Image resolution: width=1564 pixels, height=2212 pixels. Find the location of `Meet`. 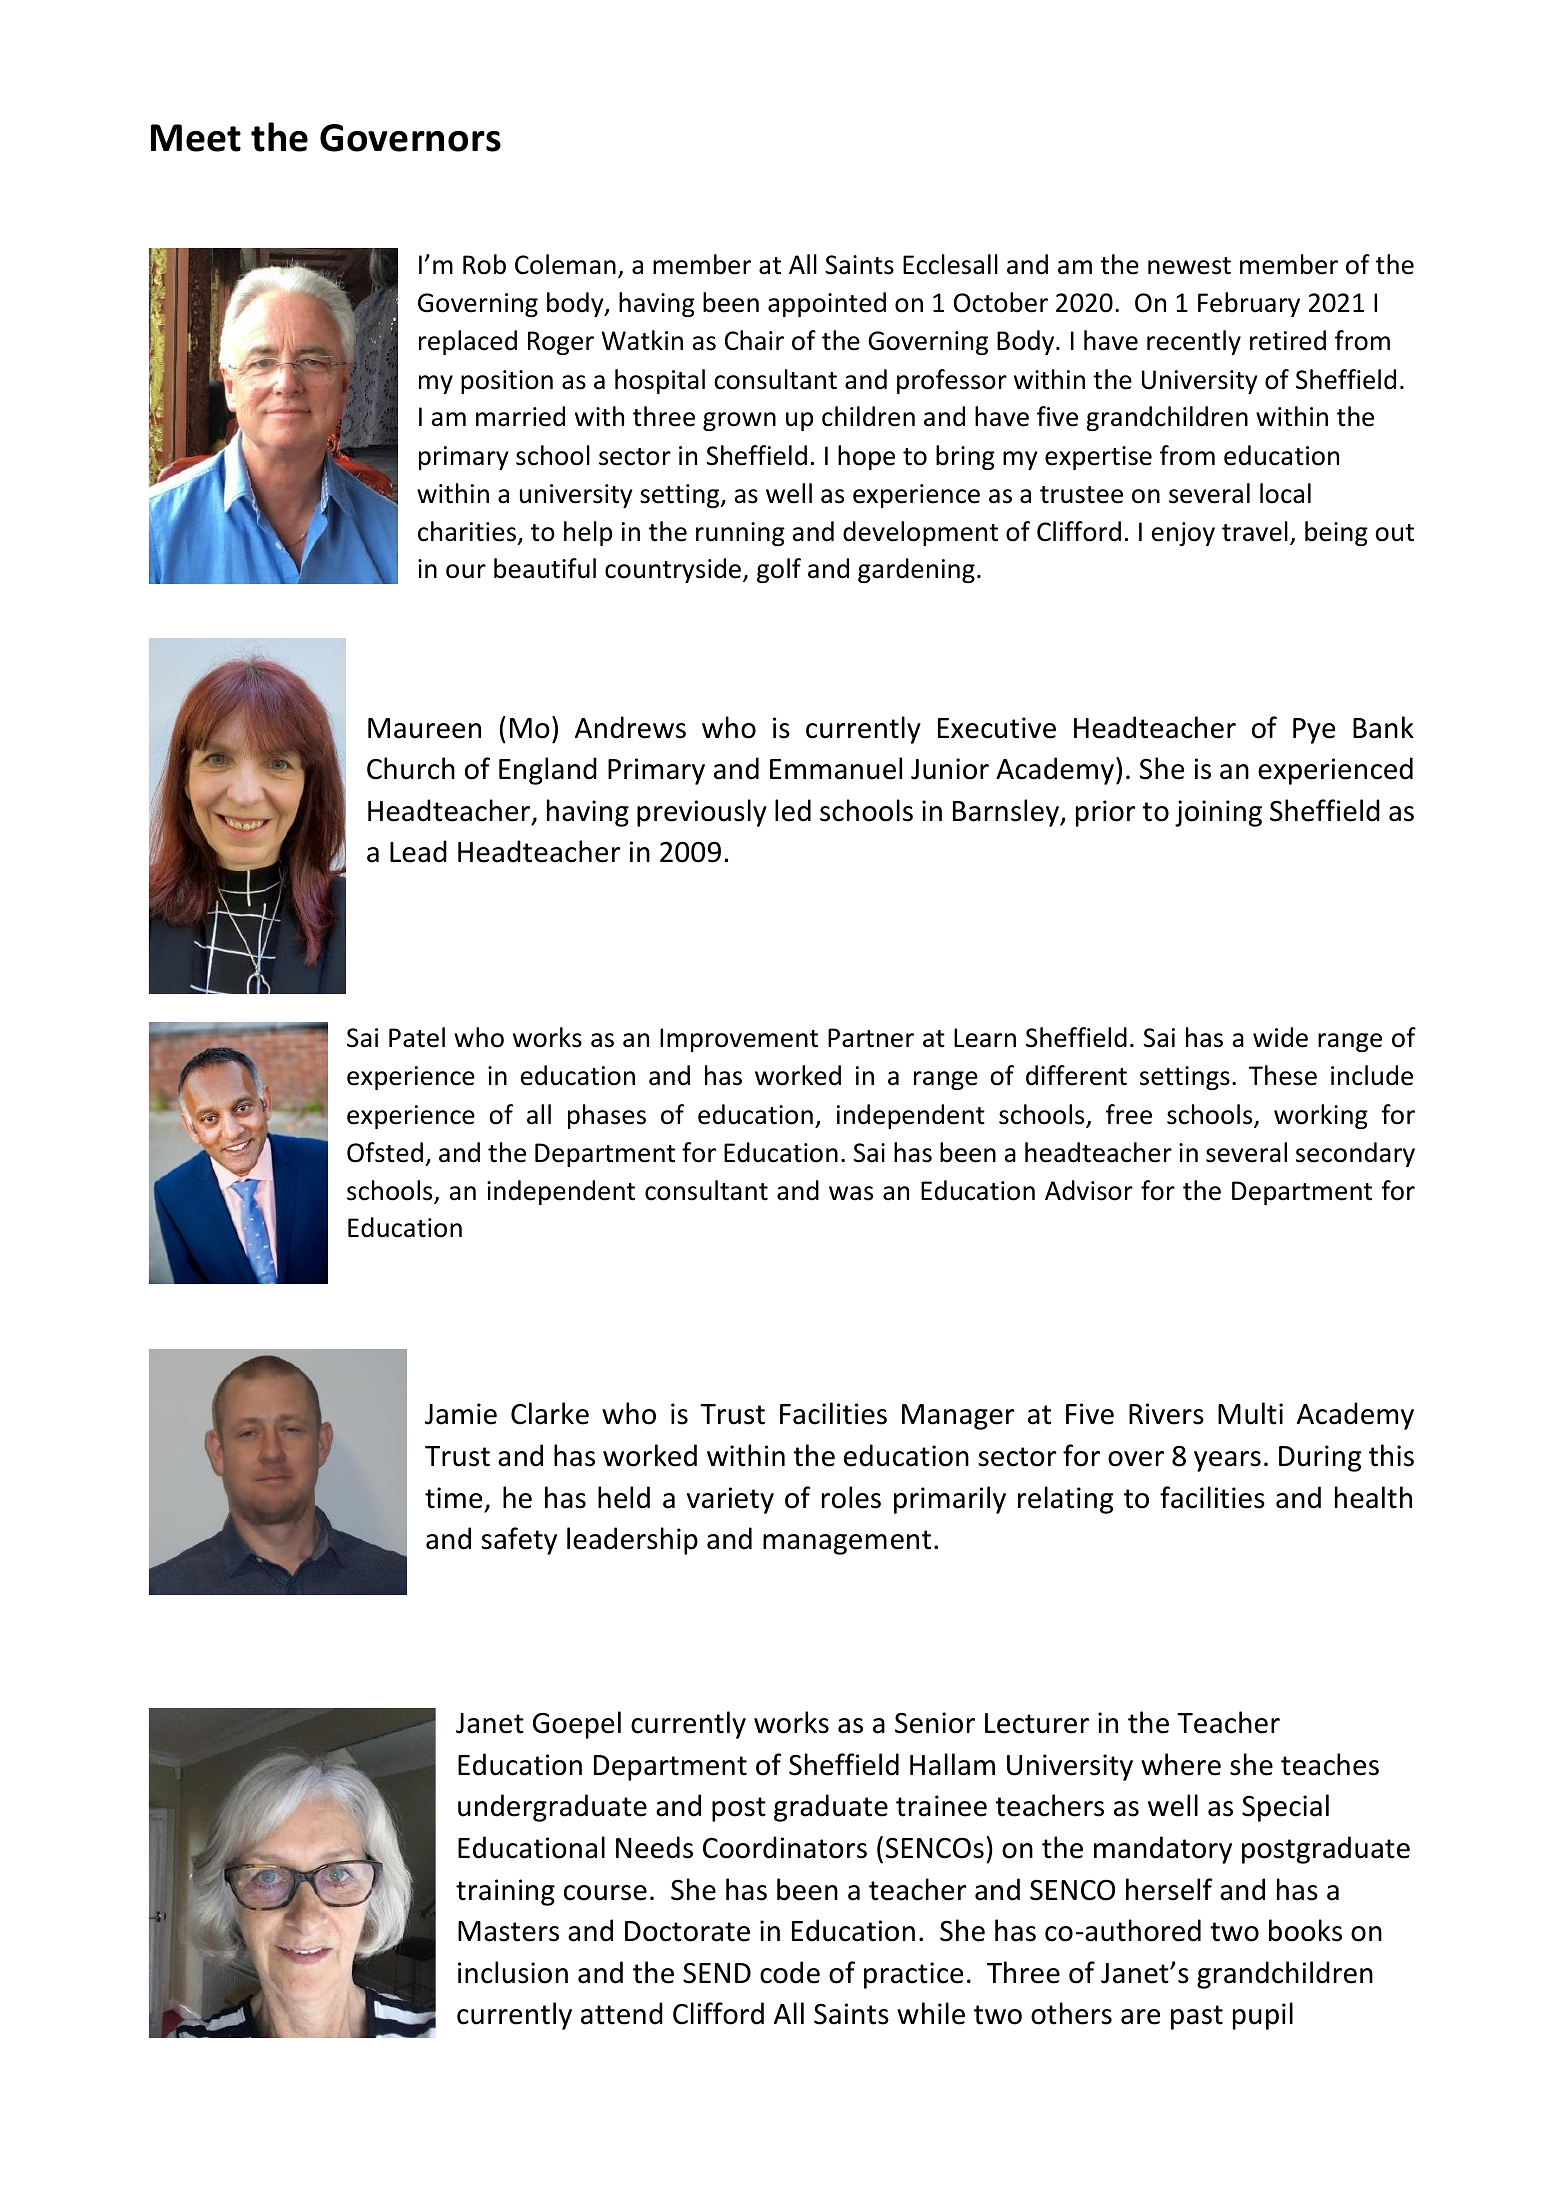

Meet is located at coordinates (196, 138).
